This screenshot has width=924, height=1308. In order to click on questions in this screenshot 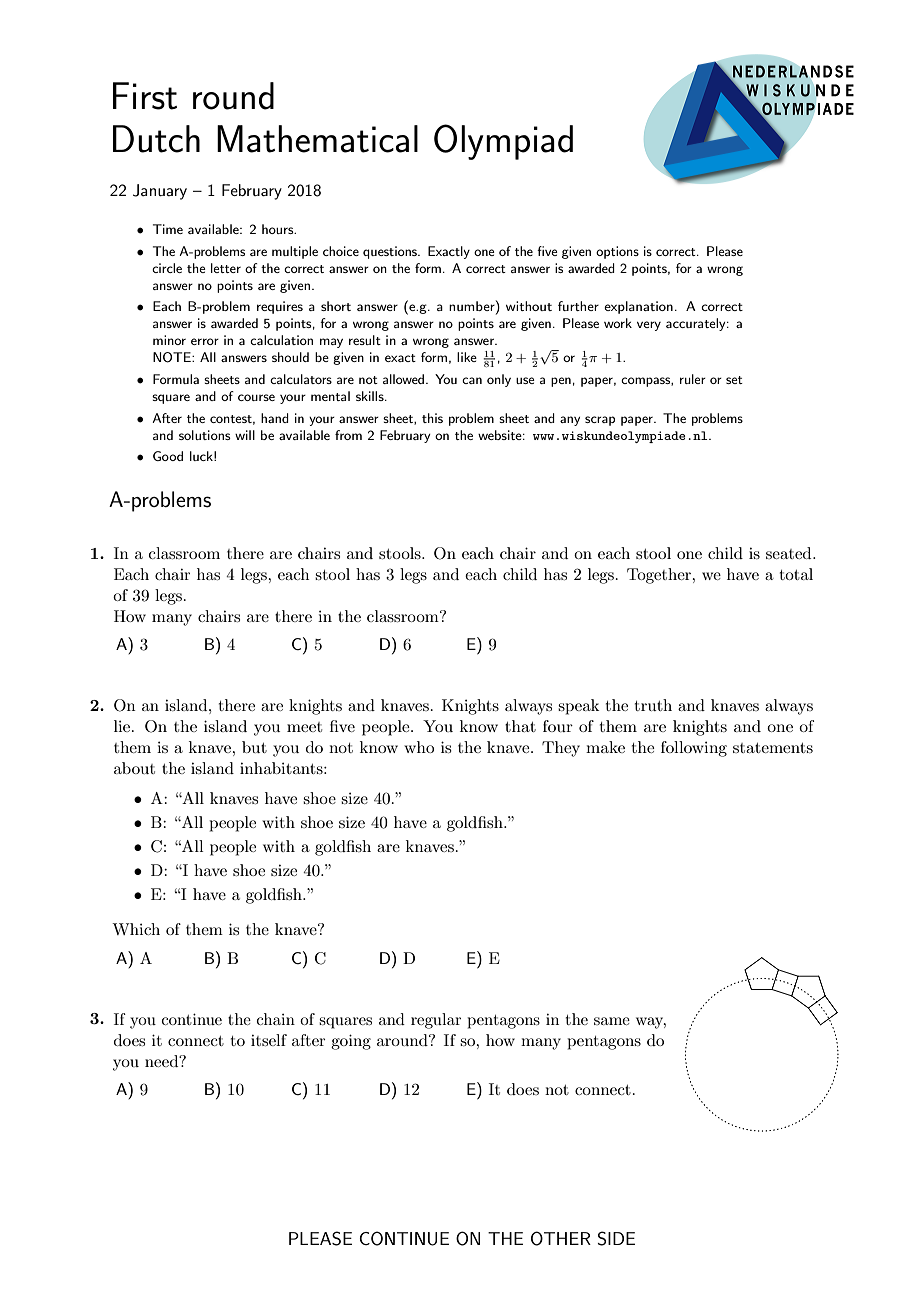, I will do `click(391, 252)`.
